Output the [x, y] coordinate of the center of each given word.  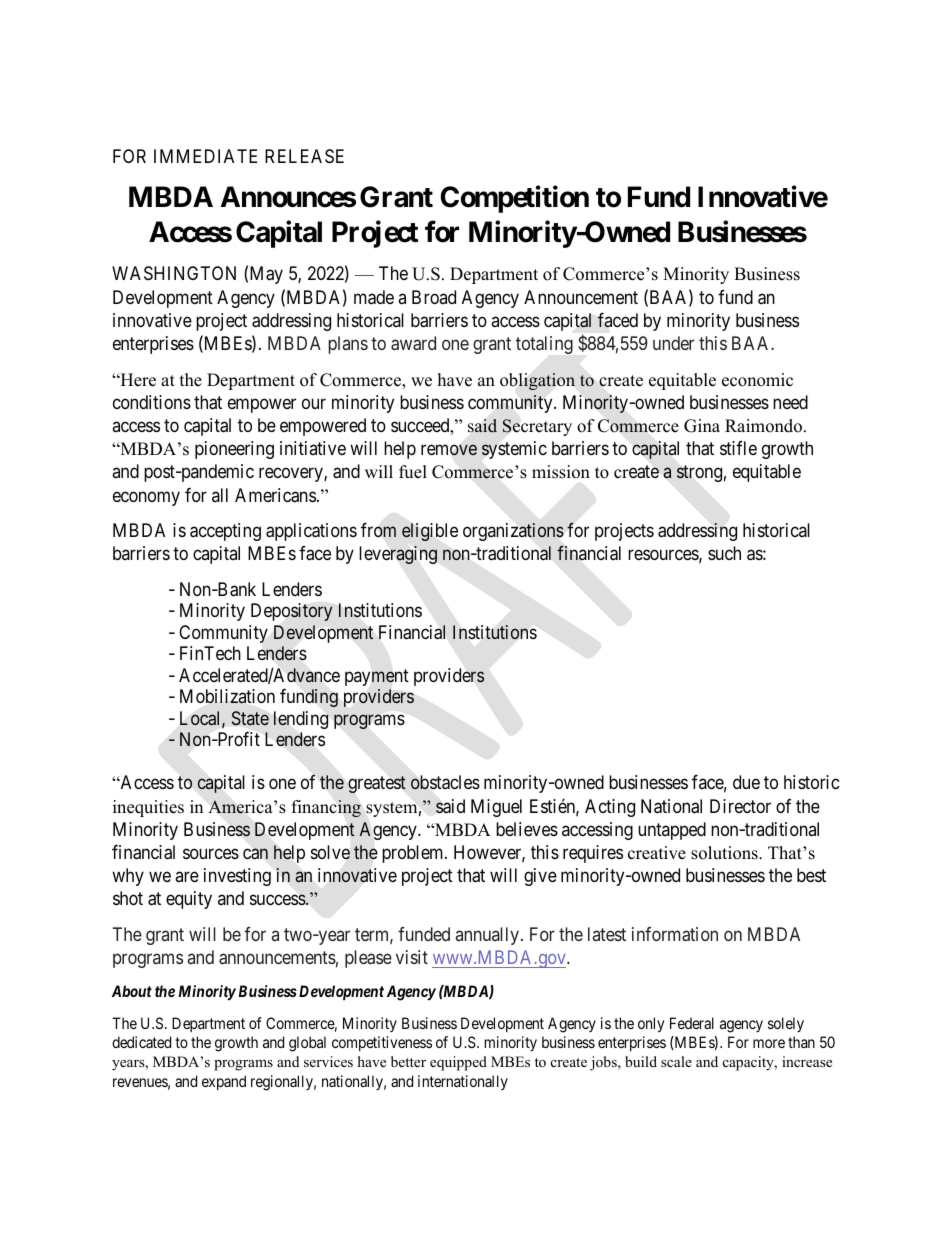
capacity [749, 1063]
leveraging [398, 555]
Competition [514, 199]
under [673, 343]
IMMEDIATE [205, 156]
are [187, 877]
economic [757, 380]
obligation [537, 381]
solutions [725, 853]
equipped [458, 1063]
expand [224, 1082]
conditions [152, 402]
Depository [292, 612]
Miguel [496, 808]
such [724, 553]
